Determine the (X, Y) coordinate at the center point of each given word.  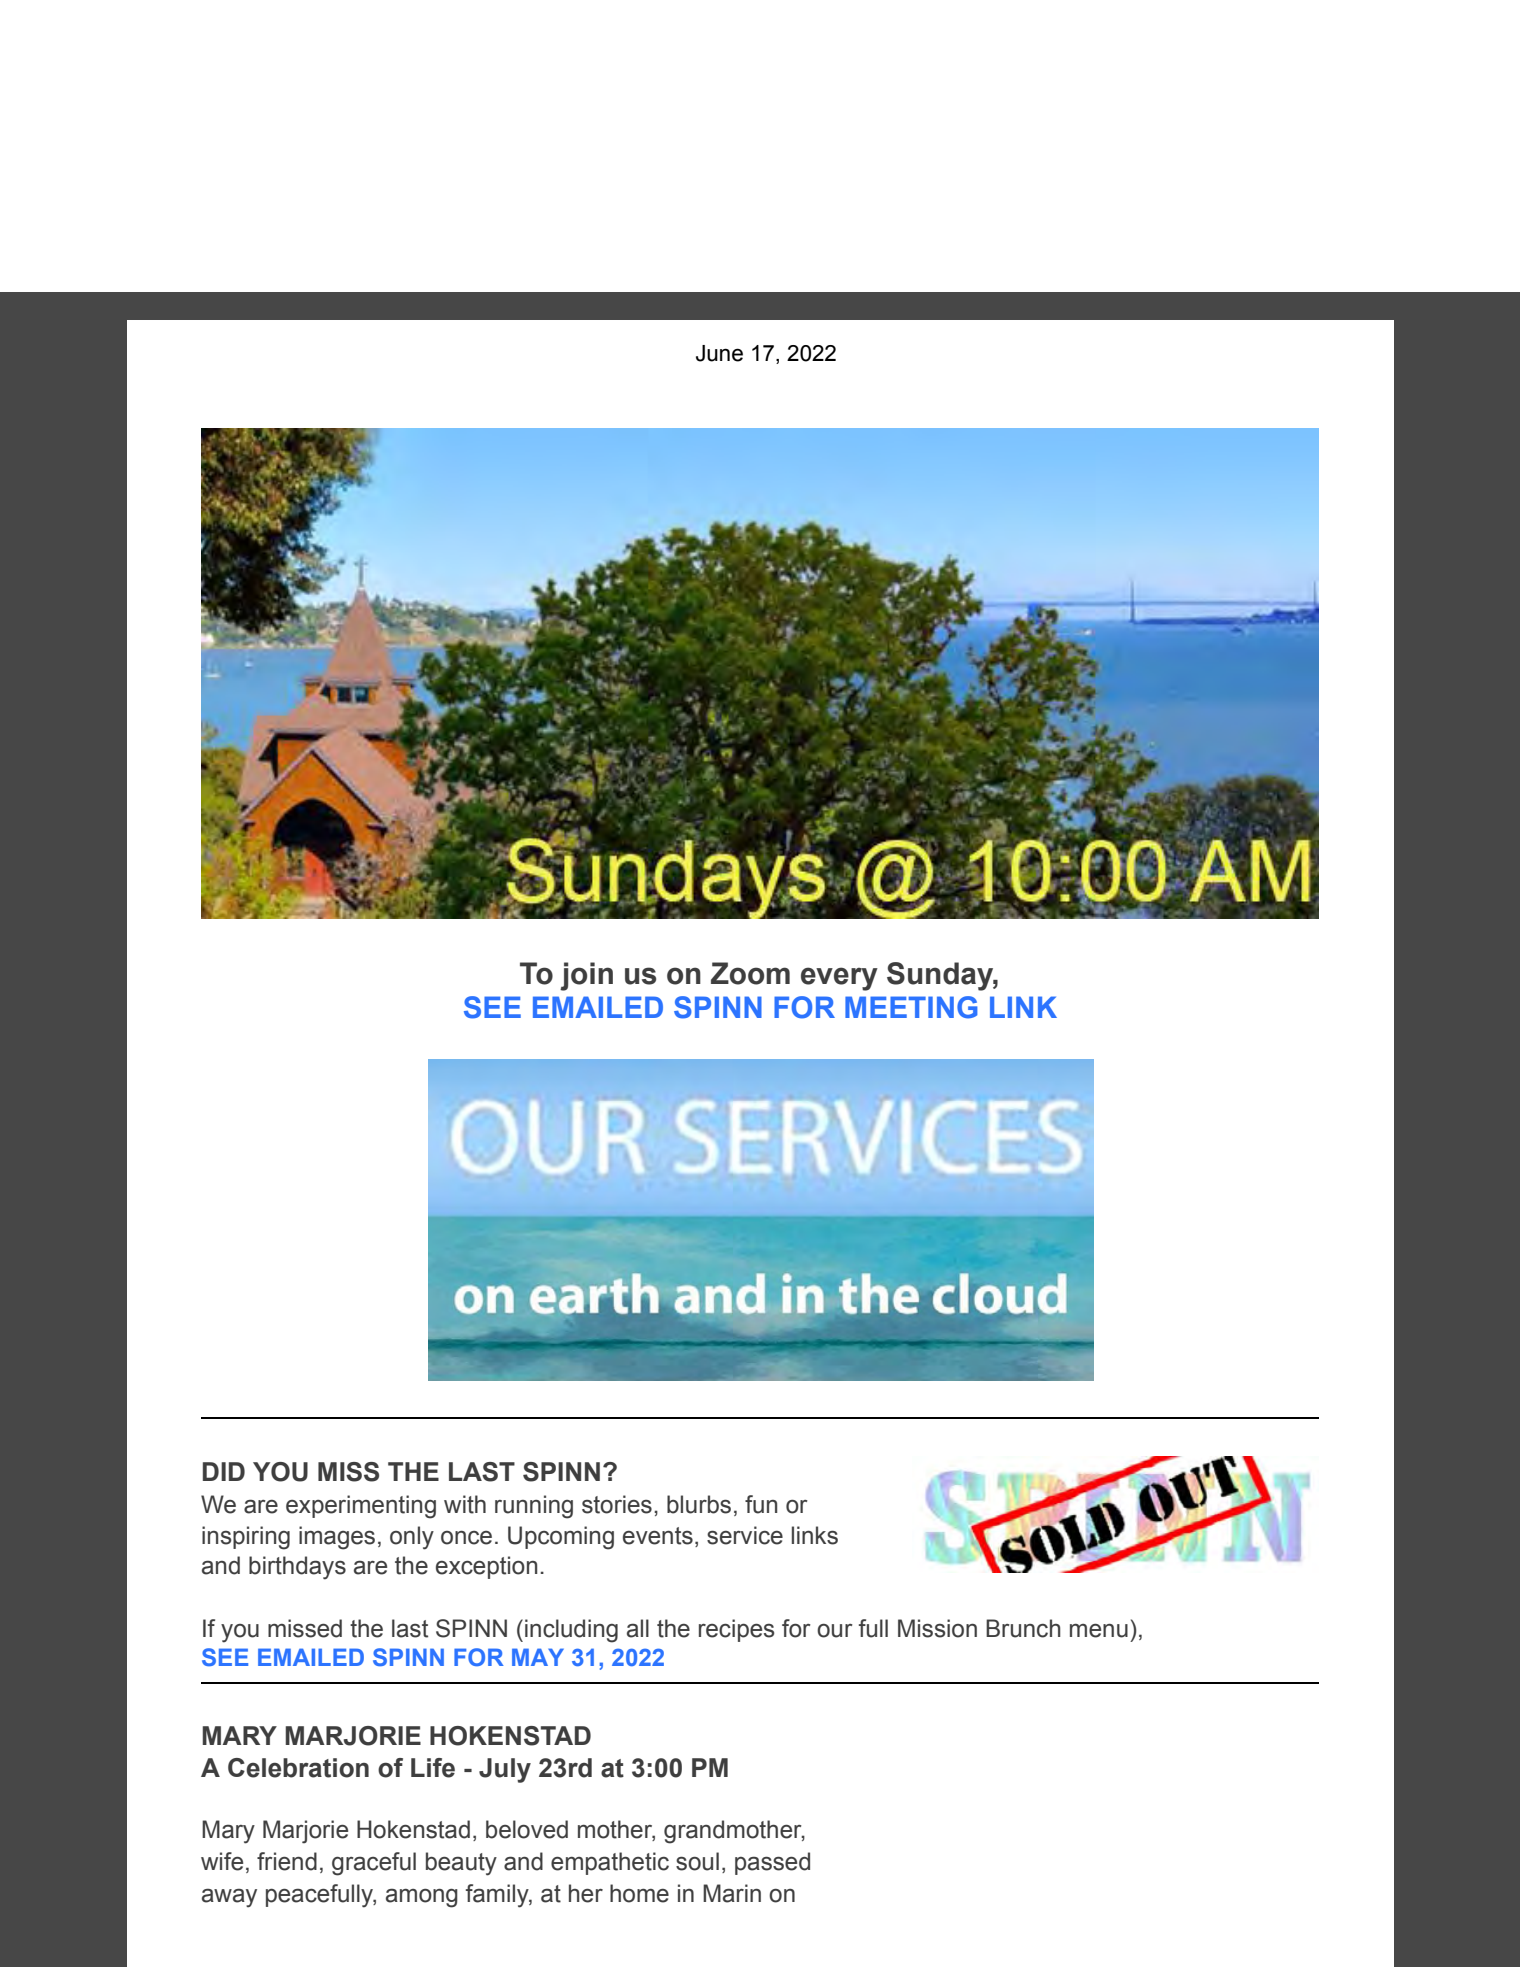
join (586, 976)
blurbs (699, 1504)
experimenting (361, 1507)
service (745, 1535)
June (719, 353)
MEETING (911, 1007)
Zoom (750, 973)
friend (287, 1861)
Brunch (1023, 1628)
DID (224, 1471)
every (839, 979)
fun (761, 1504)
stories (617, 1504)
